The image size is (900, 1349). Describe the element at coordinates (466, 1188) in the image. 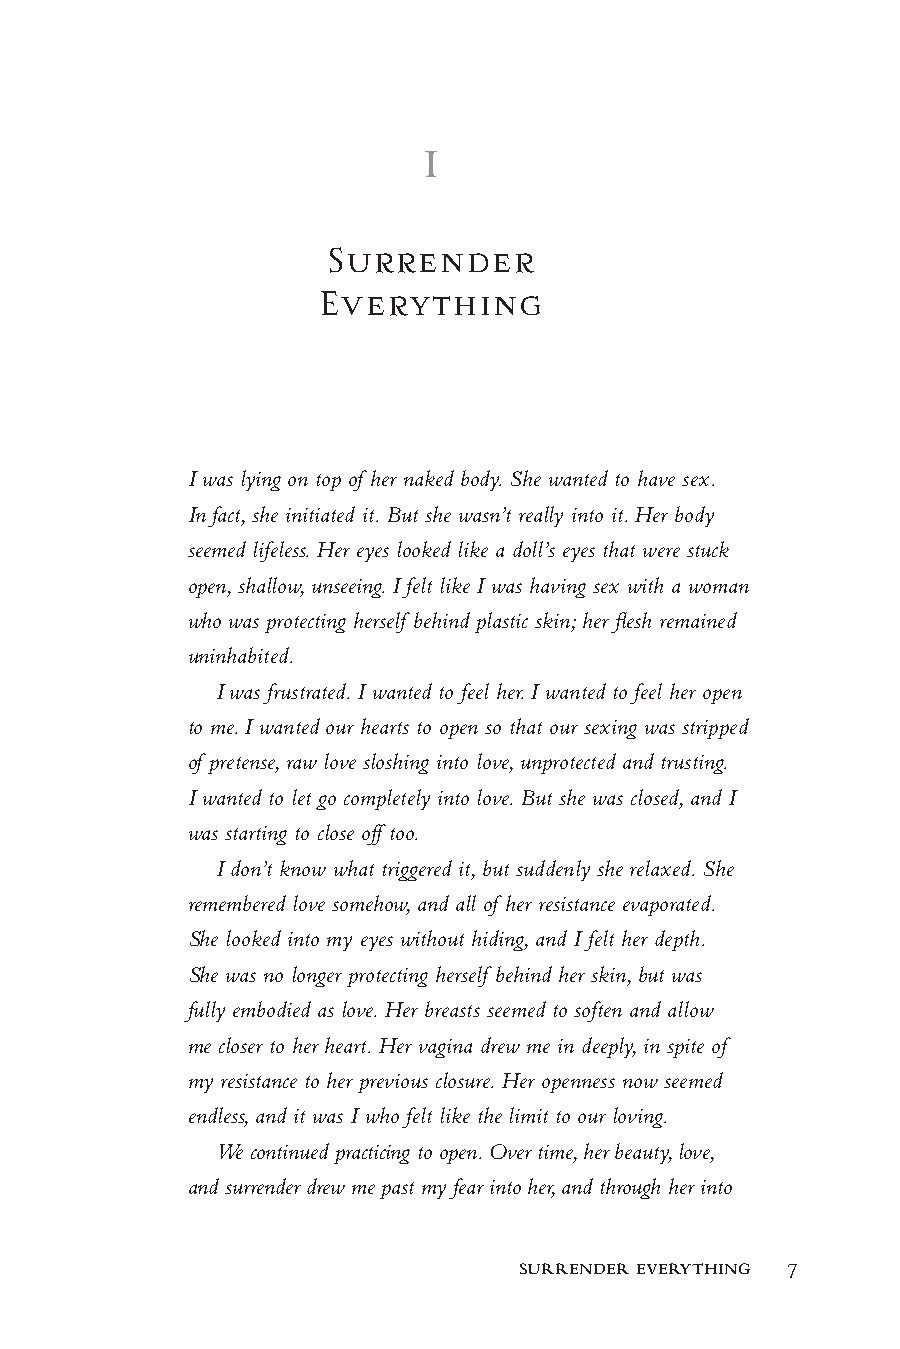

I see `fear` at that location.
